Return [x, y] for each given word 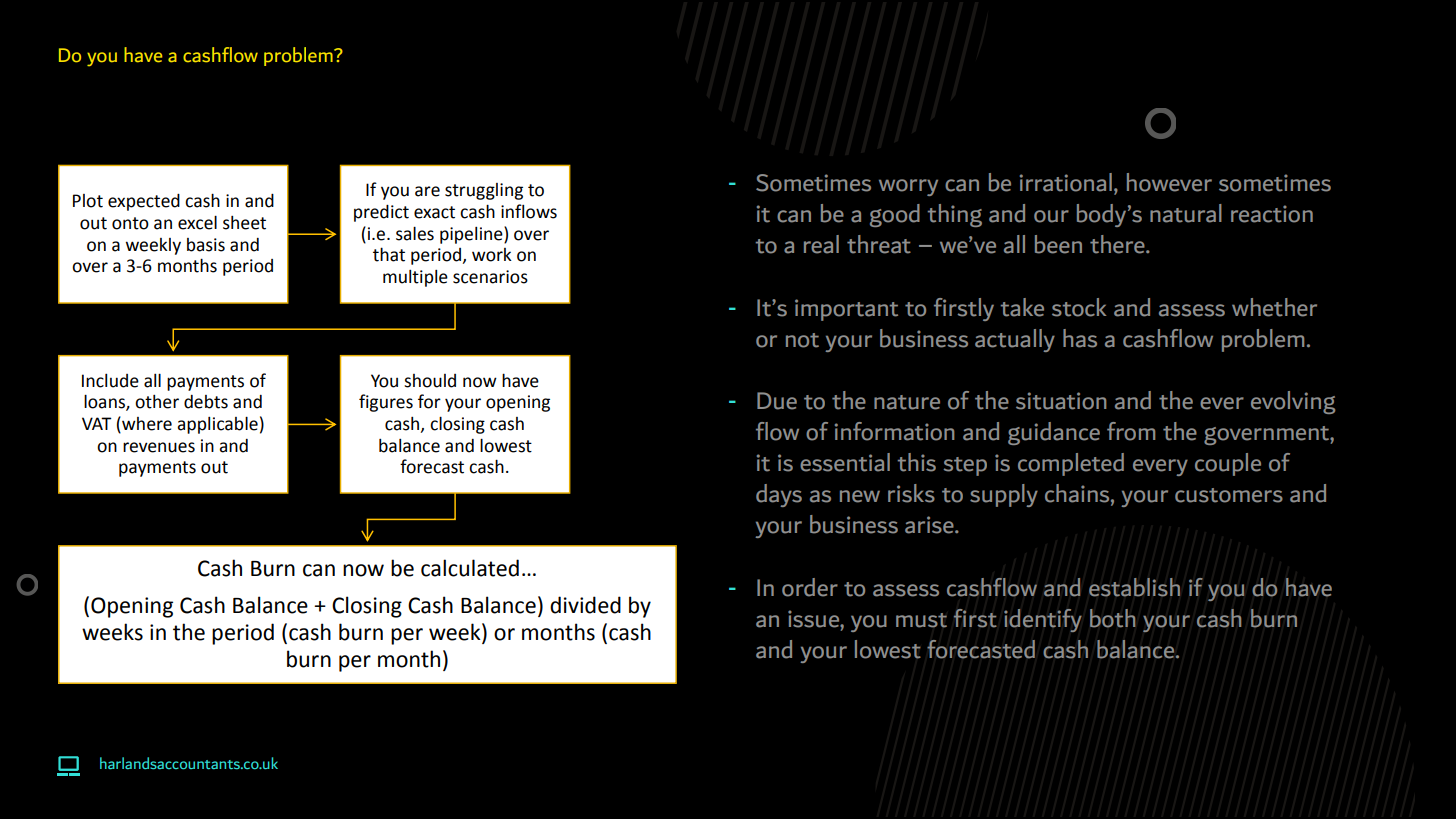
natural [1186, 213]
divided [585, 605]
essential [845, 462]
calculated [470, 568]
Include [110, 380]
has [1080, 338]
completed [1071, 464]
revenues [159, 447]
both [1113, 618]
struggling [484, 191]
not [802, 340]
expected [144, 202]
